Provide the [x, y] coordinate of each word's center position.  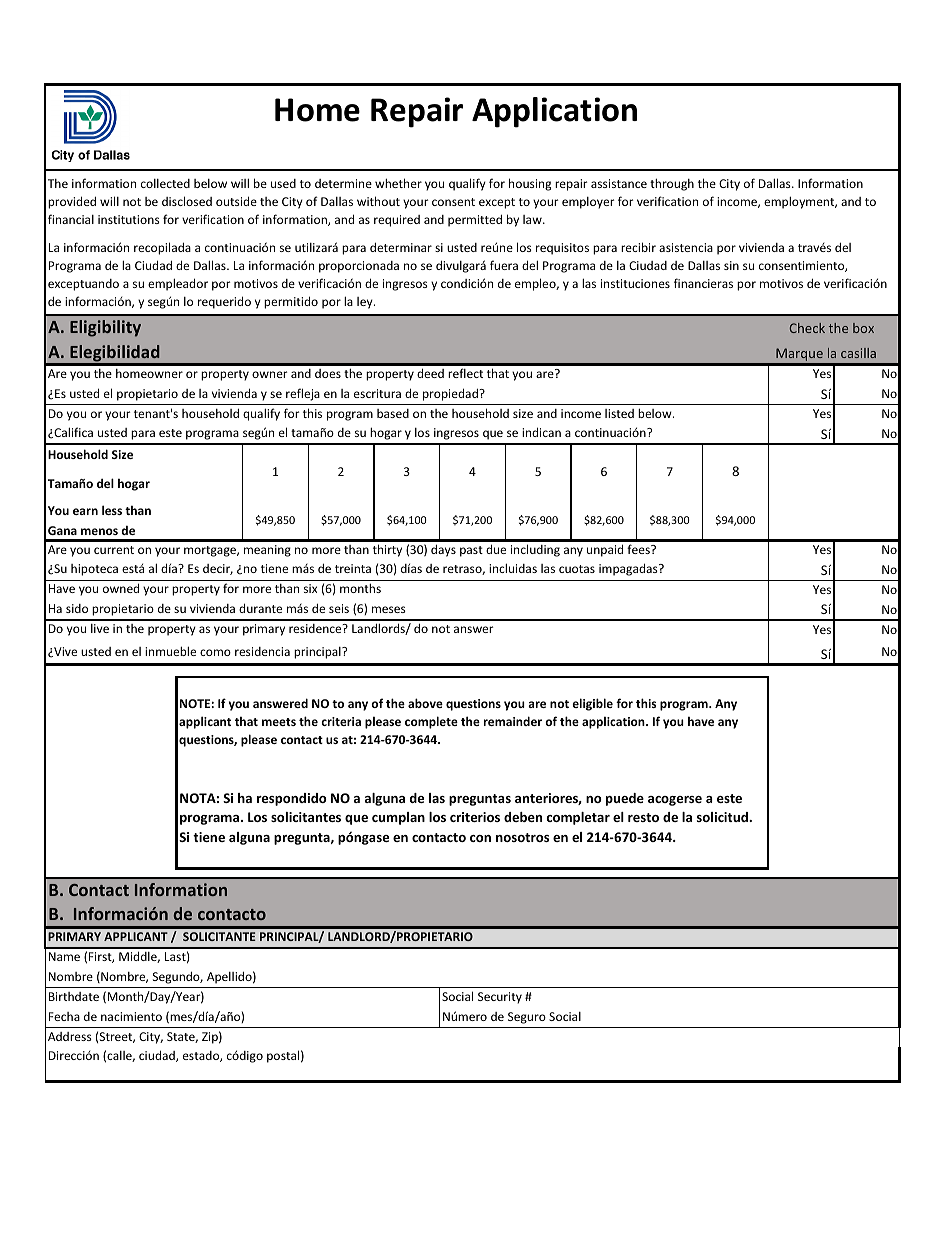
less [112, 510]
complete [431, 722]
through [672, 184]
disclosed [187, 201]
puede [625, 799]
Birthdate [74, 996]
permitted [475, 220]
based [393, 413]
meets [279, 722]
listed [619, 413]
